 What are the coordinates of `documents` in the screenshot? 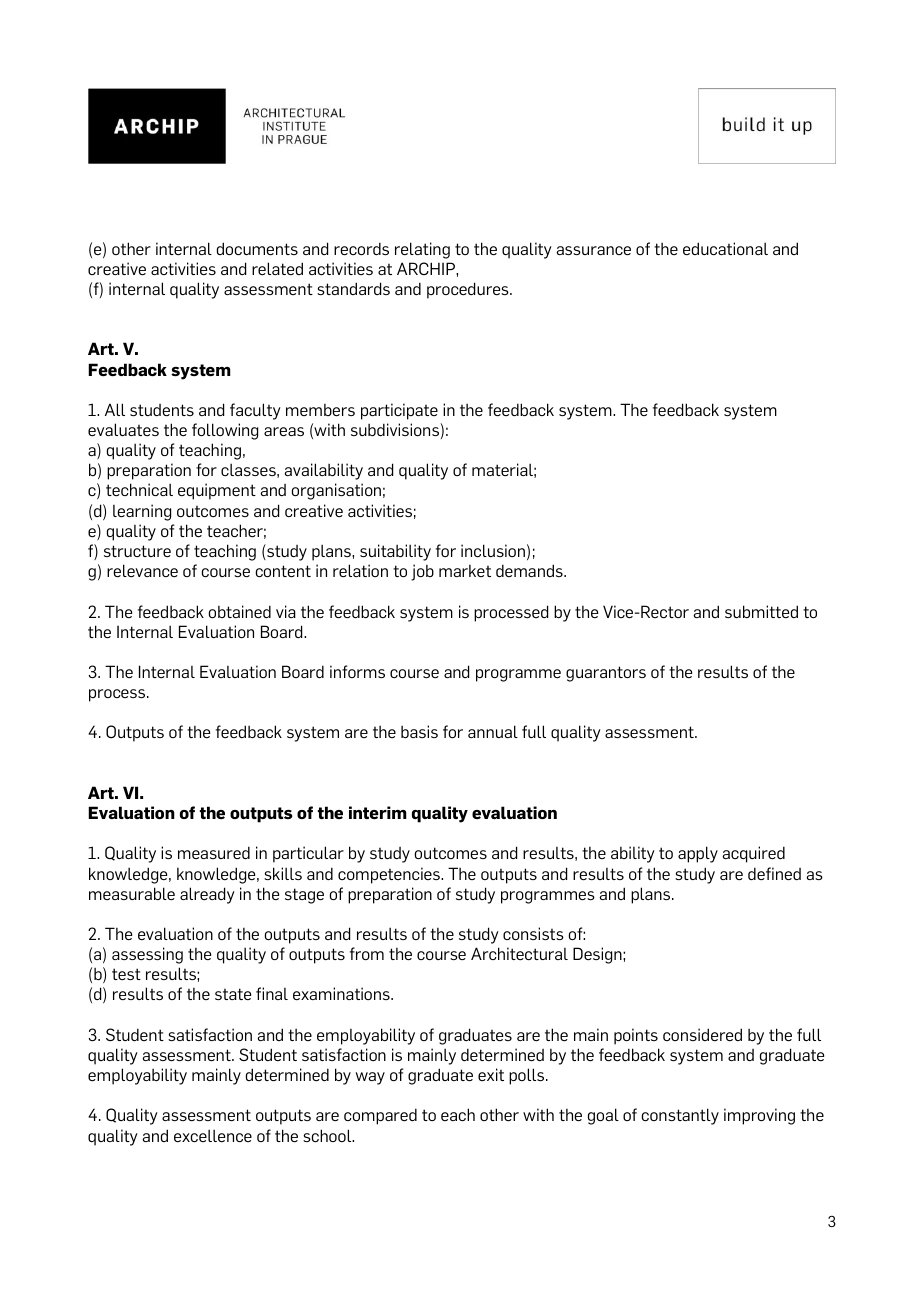 It's located at (257, 248).
